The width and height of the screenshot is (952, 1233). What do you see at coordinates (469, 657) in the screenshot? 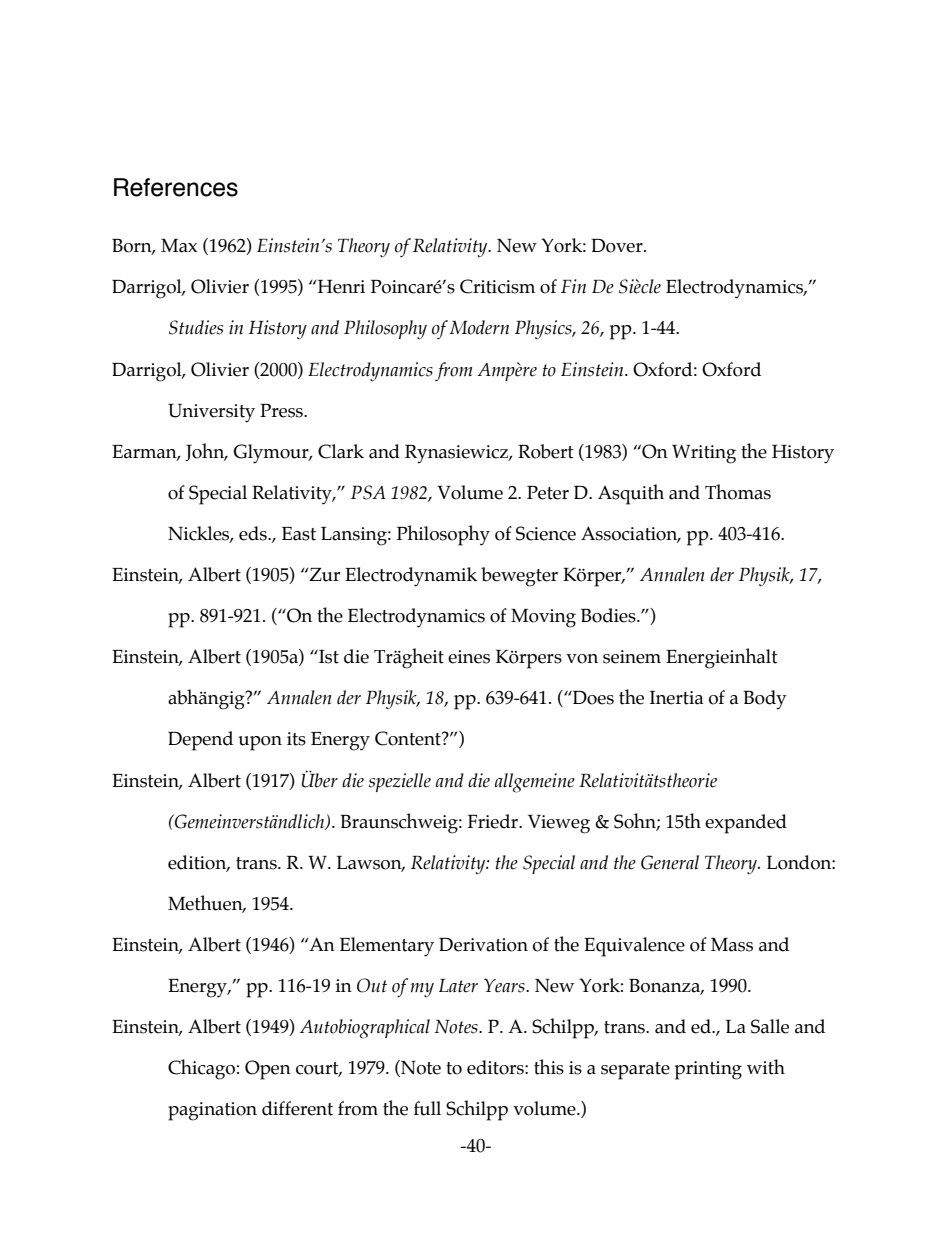
I see `eines` at bounding box center [469, 657].
